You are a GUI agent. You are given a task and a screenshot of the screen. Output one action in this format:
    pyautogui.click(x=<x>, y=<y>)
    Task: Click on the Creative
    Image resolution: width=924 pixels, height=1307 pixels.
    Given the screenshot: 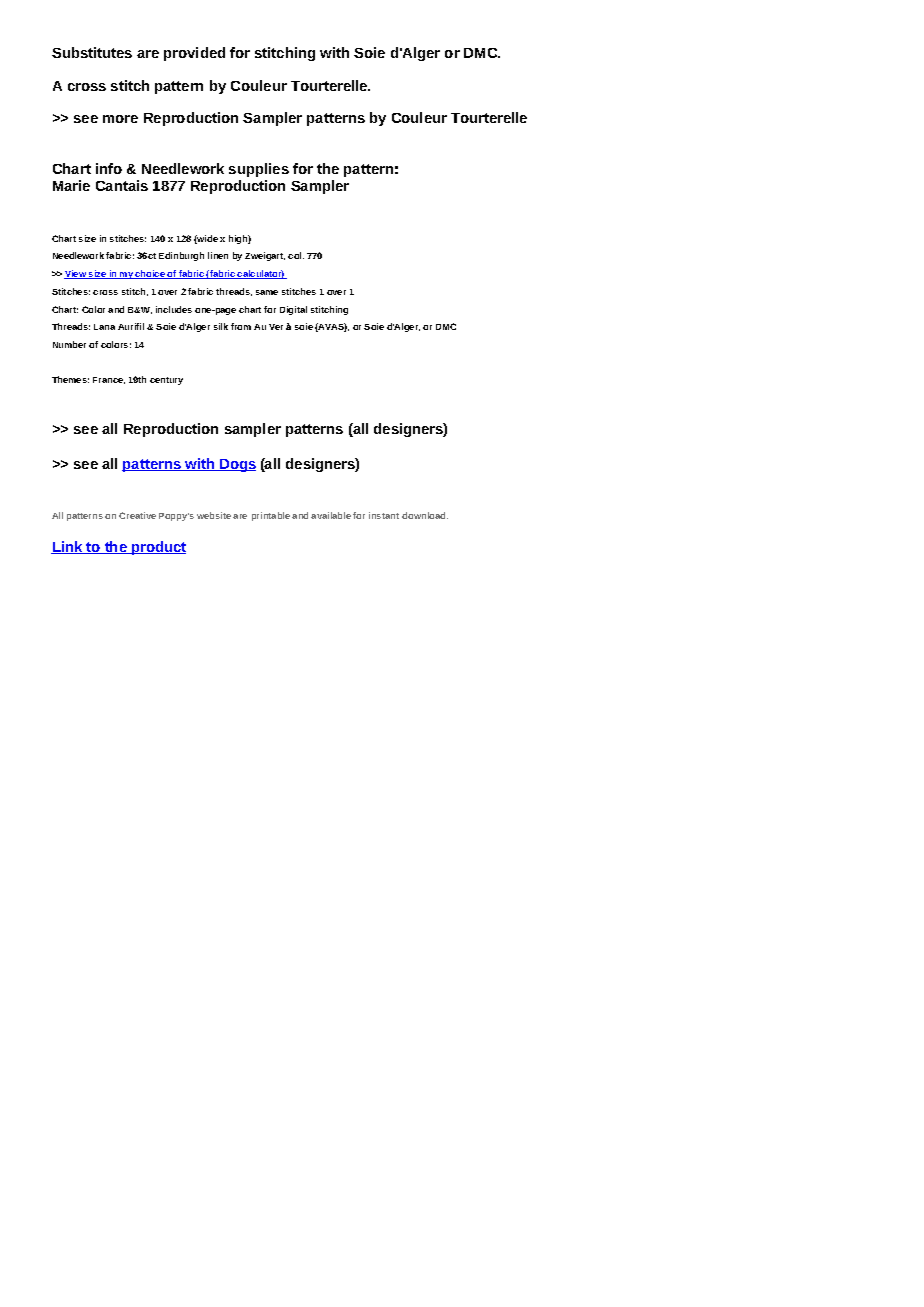 What is the action you would take?
    pyautogui.click(x=137, y=515)
